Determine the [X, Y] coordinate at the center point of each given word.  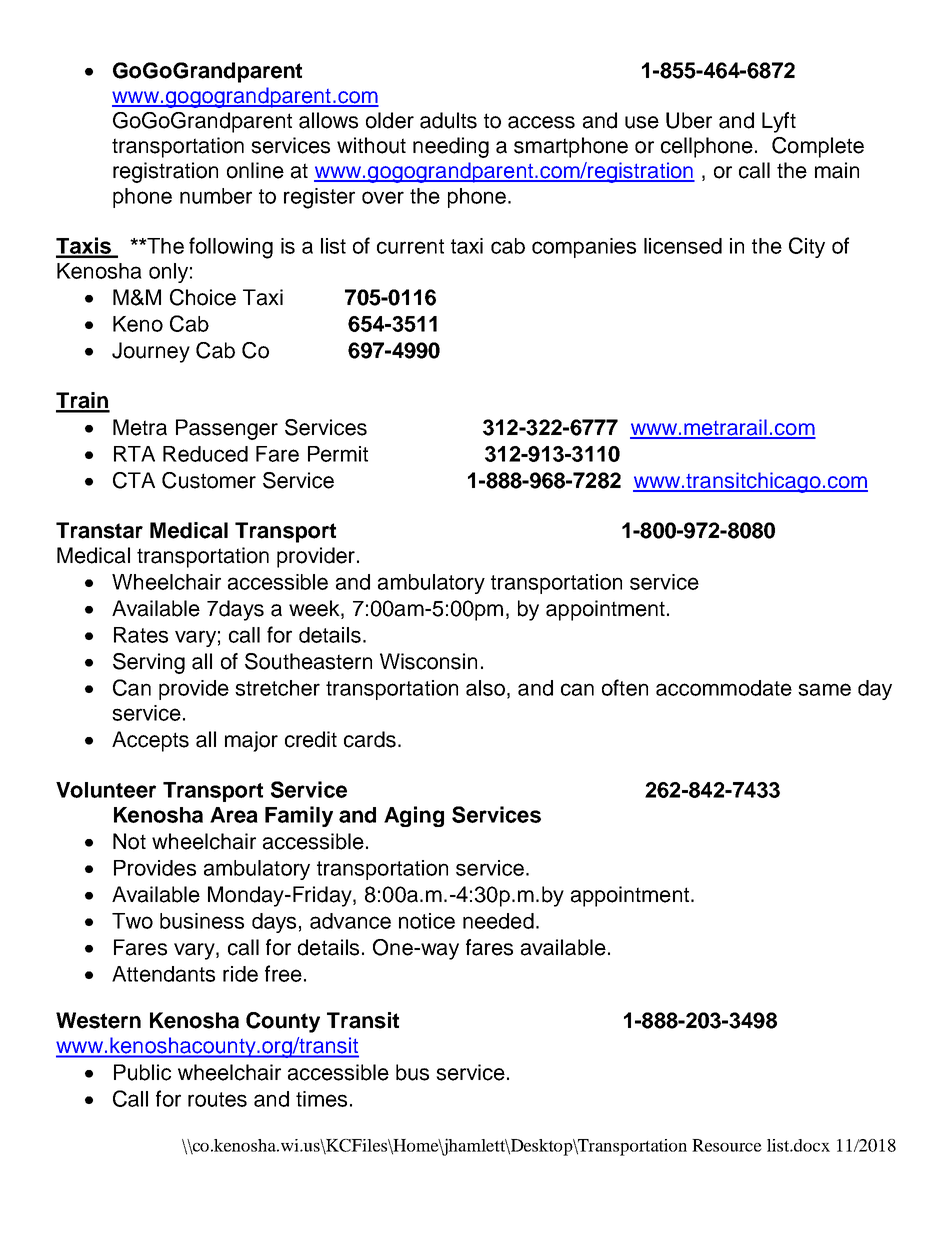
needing [451, 147]
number [216, 196]
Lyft [779, 122]
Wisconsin [428, 661]
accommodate [724, 688]
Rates [141, 635]
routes [217, 1099]
